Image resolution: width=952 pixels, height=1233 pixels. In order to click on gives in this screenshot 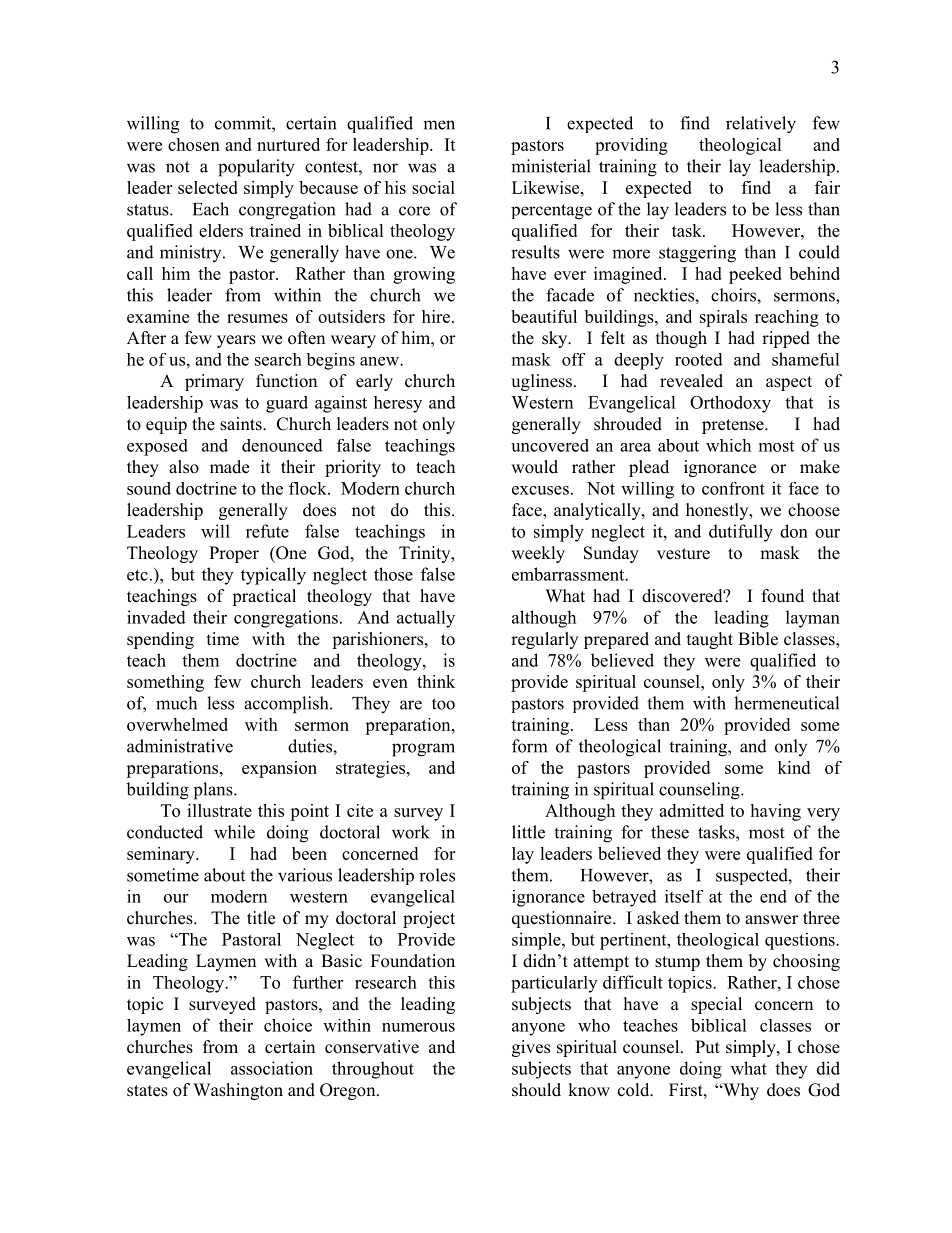, I will do `click(531, 1048)`.
